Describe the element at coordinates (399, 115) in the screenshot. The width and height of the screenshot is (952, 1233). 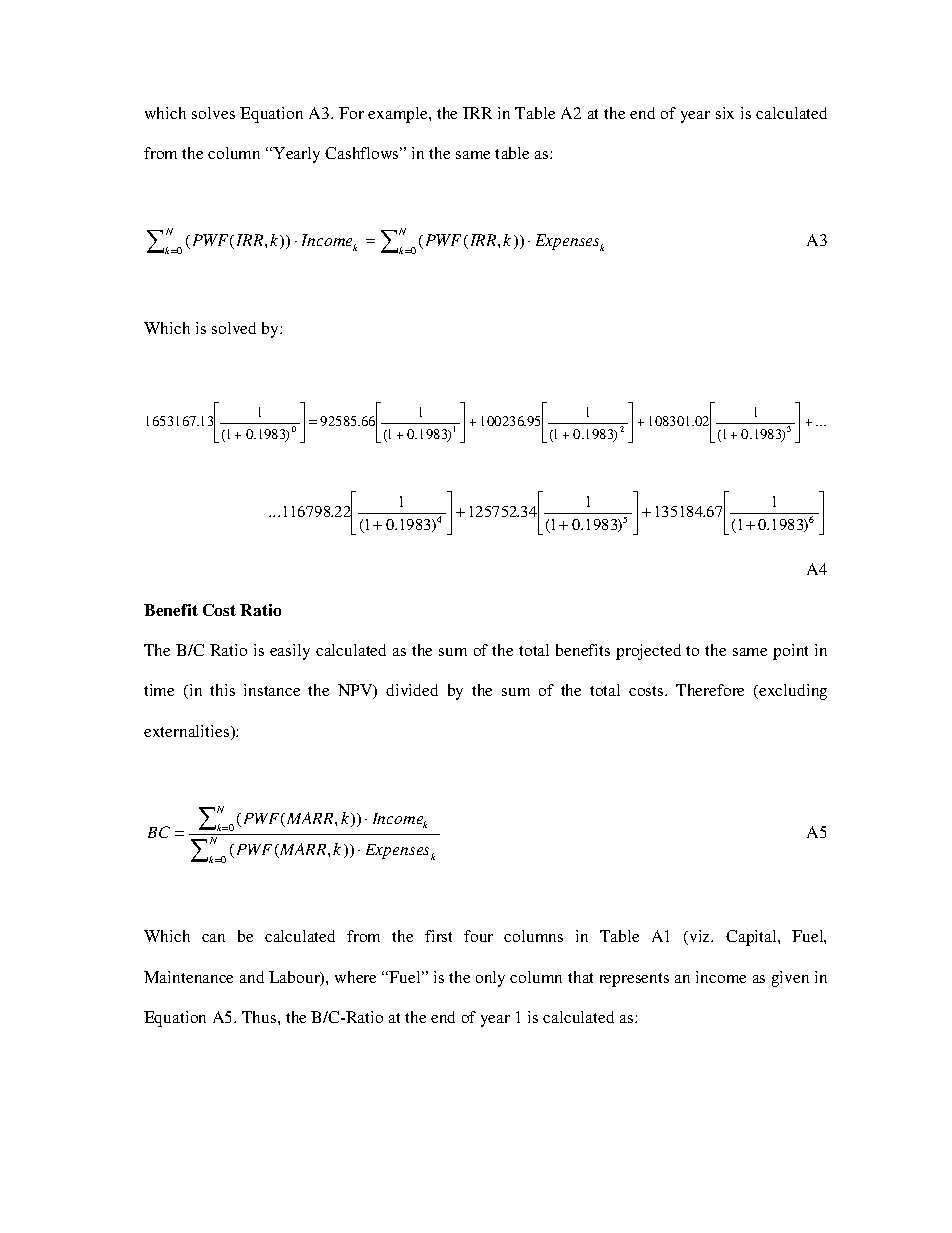
I see `example` at that location.
